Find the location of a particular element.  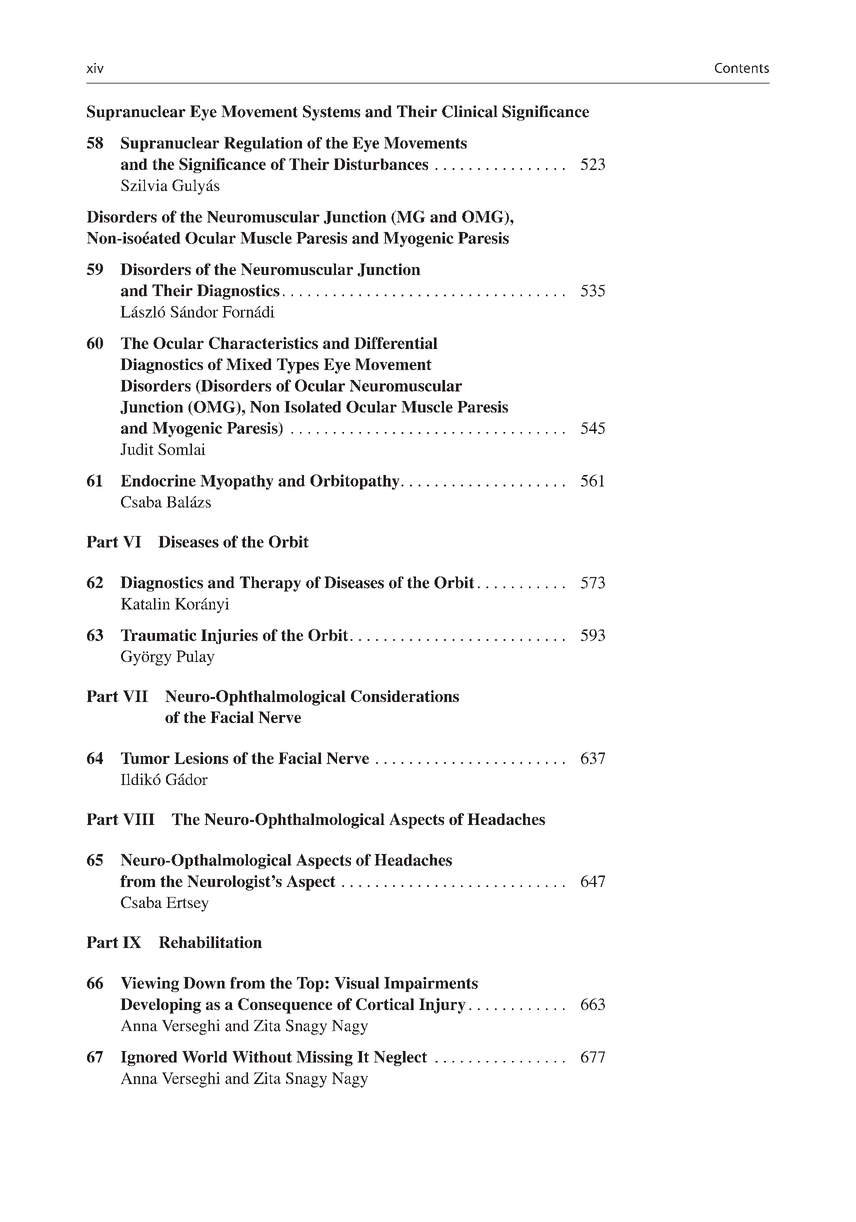

Differential is located at coordinates (396, 343).
